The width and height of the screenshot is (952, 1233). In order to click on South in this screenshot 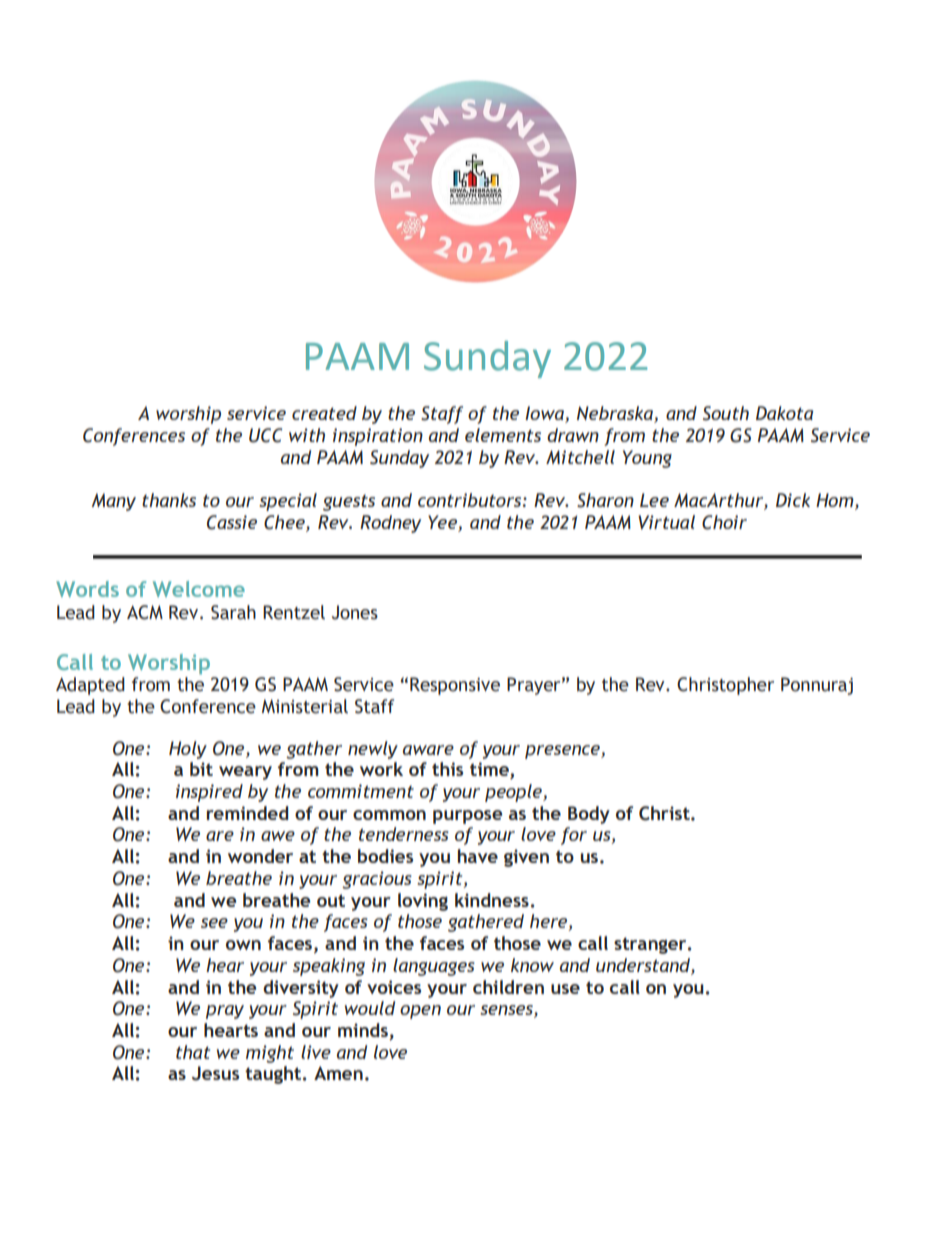, I will do `click(726, 413)`.
